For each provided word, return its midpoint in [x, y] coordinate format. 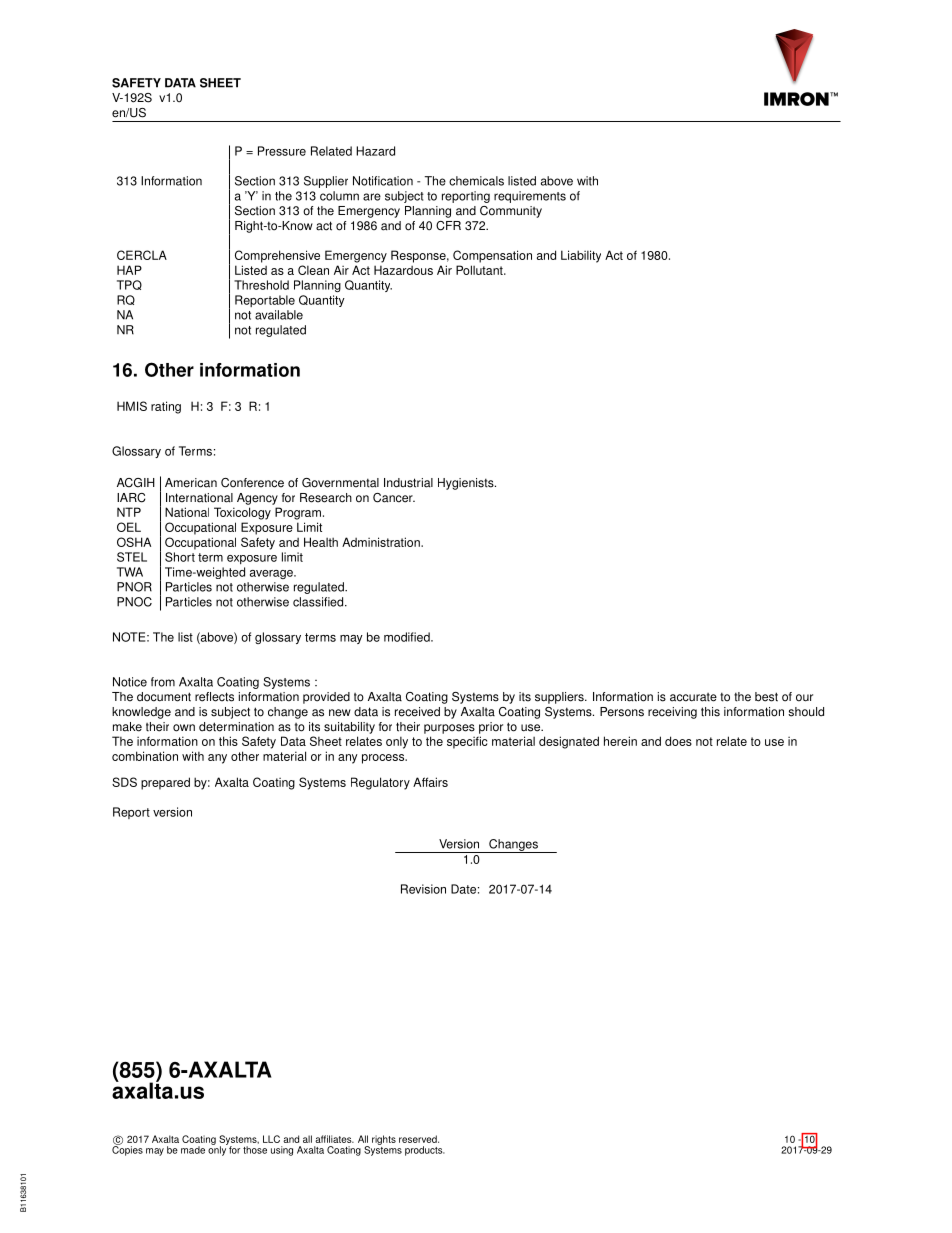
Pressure [282, 151]
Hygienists [467, 484]
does [678, 741]
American [191, 483]
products [425, 1151]
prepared [165, 783]
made [193, 1150]
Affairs [430, 782]
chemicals [476, 181]
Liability [581, 256]
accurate [693, 697]
